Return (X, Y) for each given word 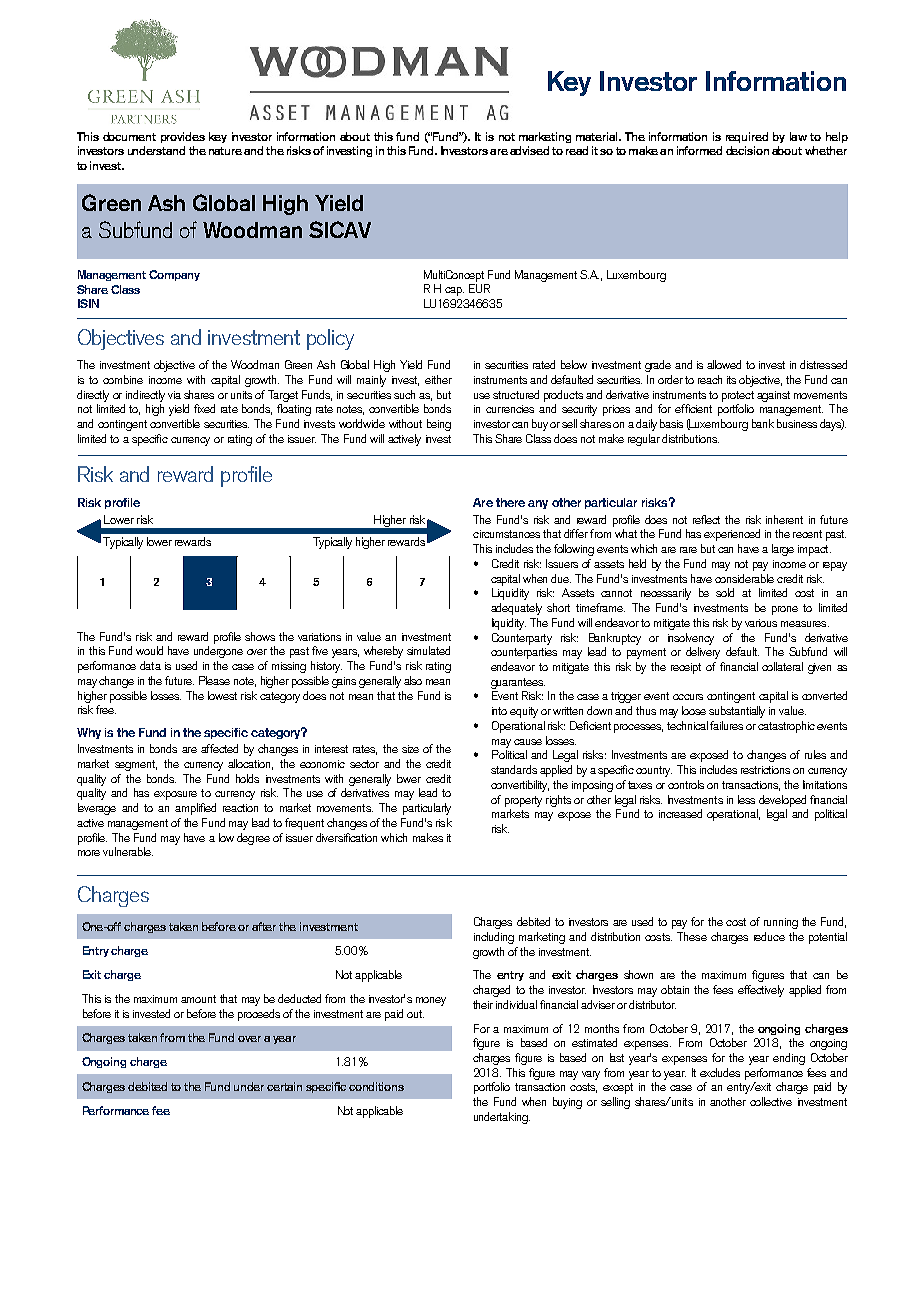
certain (284, 1086)
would (149, 650)
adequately (516, 609)
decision (747, 150)
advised (529, 150)
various (761, 623)
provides (183, 137)
